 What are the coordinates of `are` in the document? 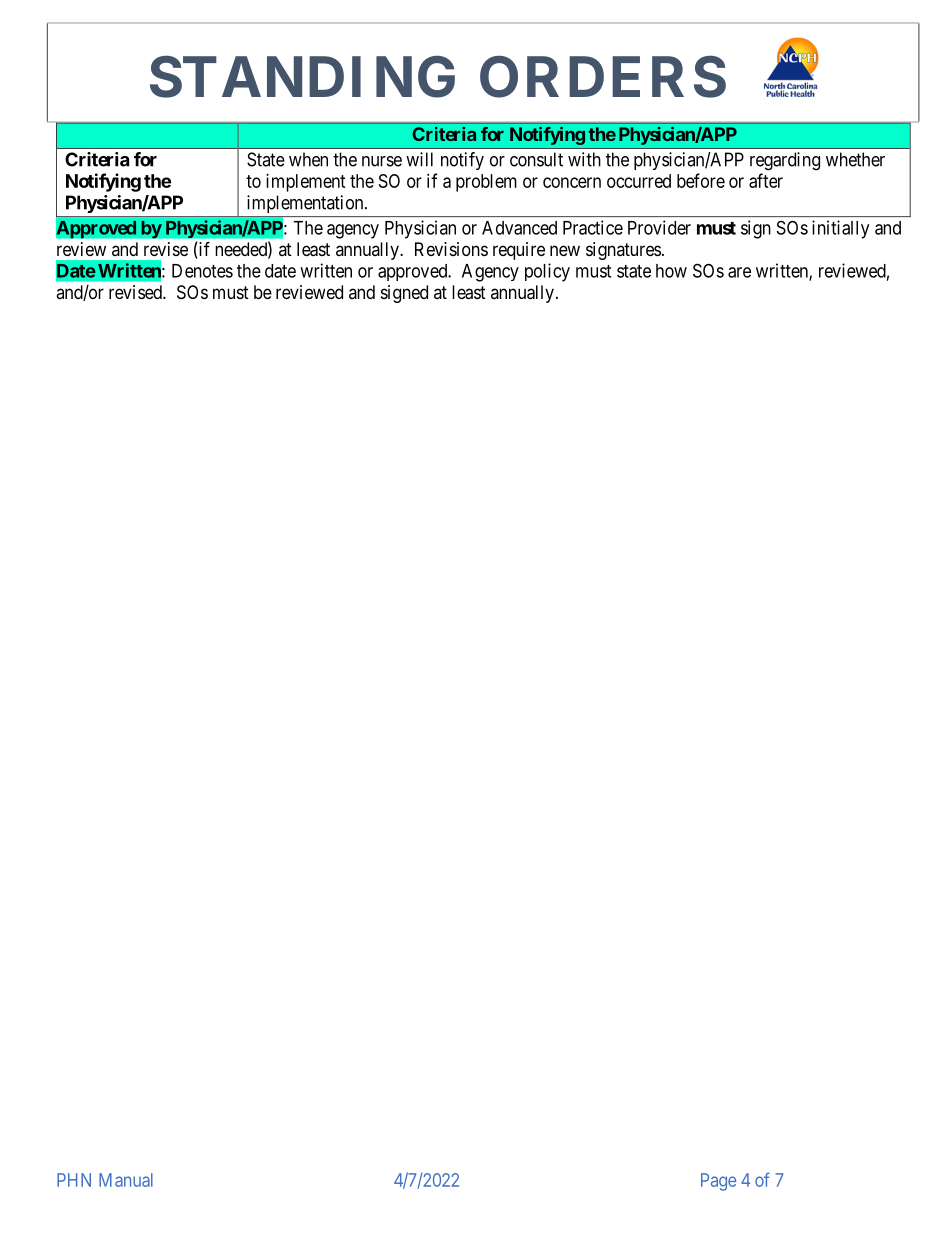 It's located at (739, 272).
